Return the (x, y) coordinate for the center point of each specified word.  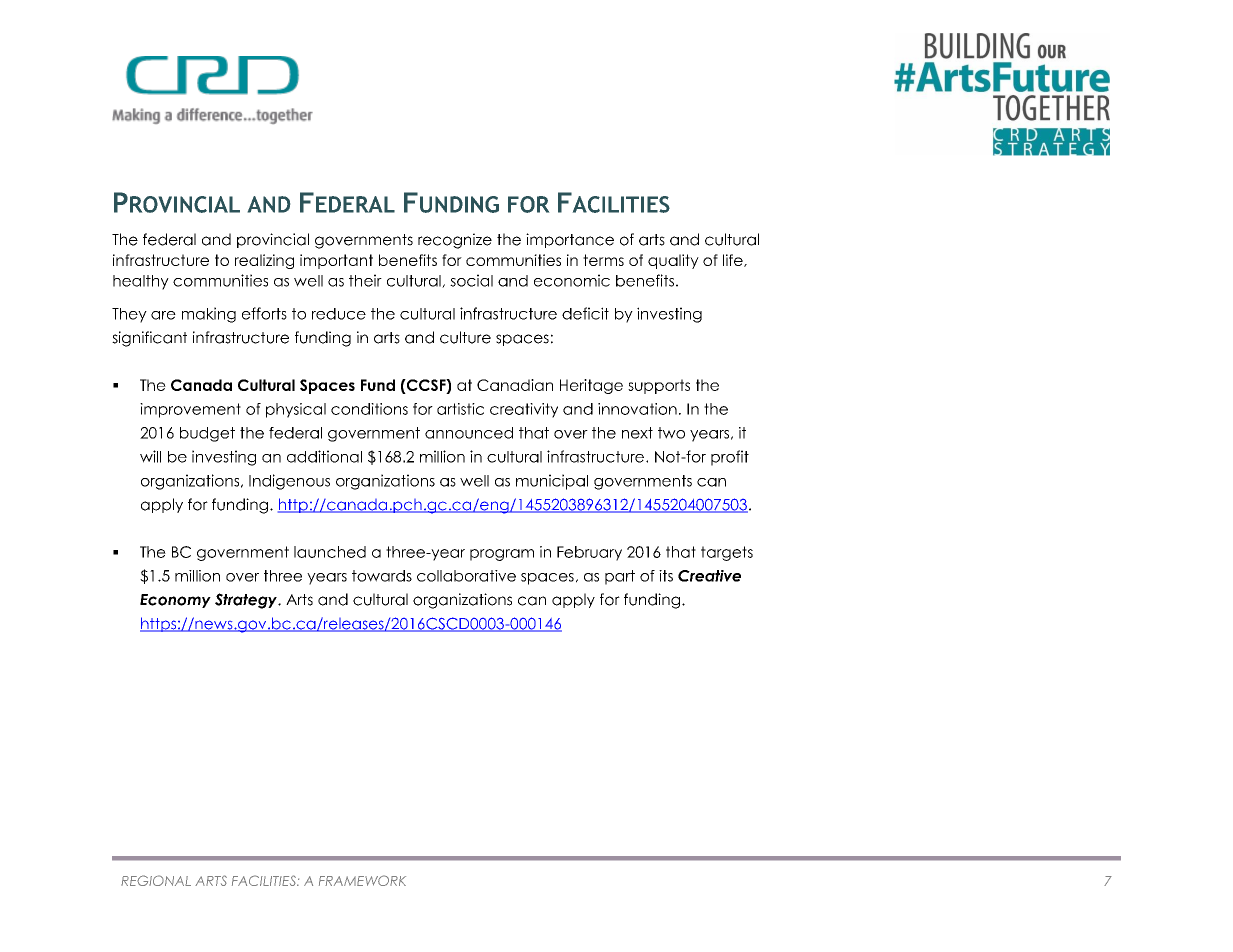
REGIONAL (156, 880)
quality (673, 261)
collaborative (466, 576)
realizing (264, 261)
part (620, 577)
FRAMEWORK (362, 880)
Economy (175, 601)
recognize (455, 241)
